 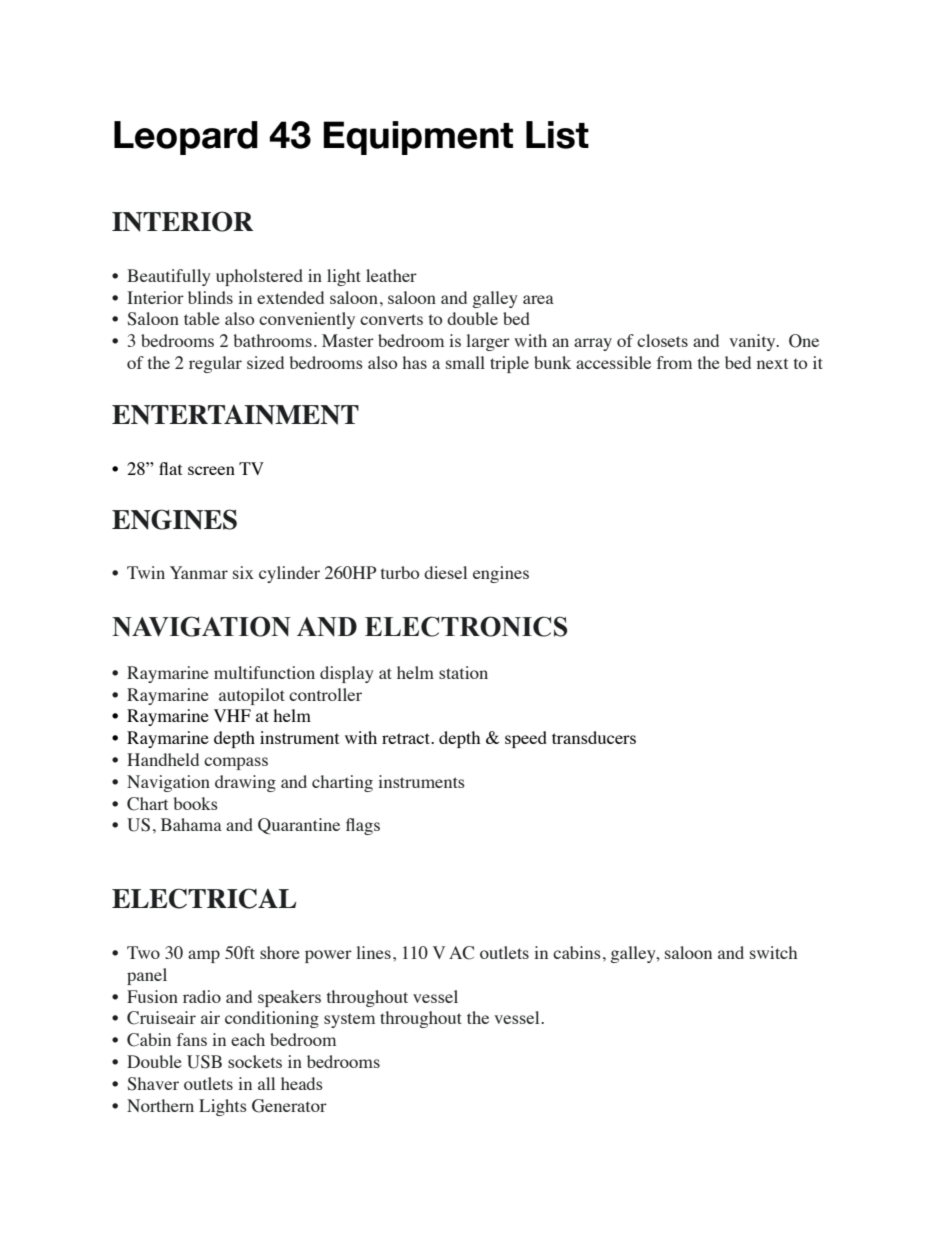 What do you see at coordinates (259, 277) in the image?
I see `upholstered` at bounding box center [259, 277].
